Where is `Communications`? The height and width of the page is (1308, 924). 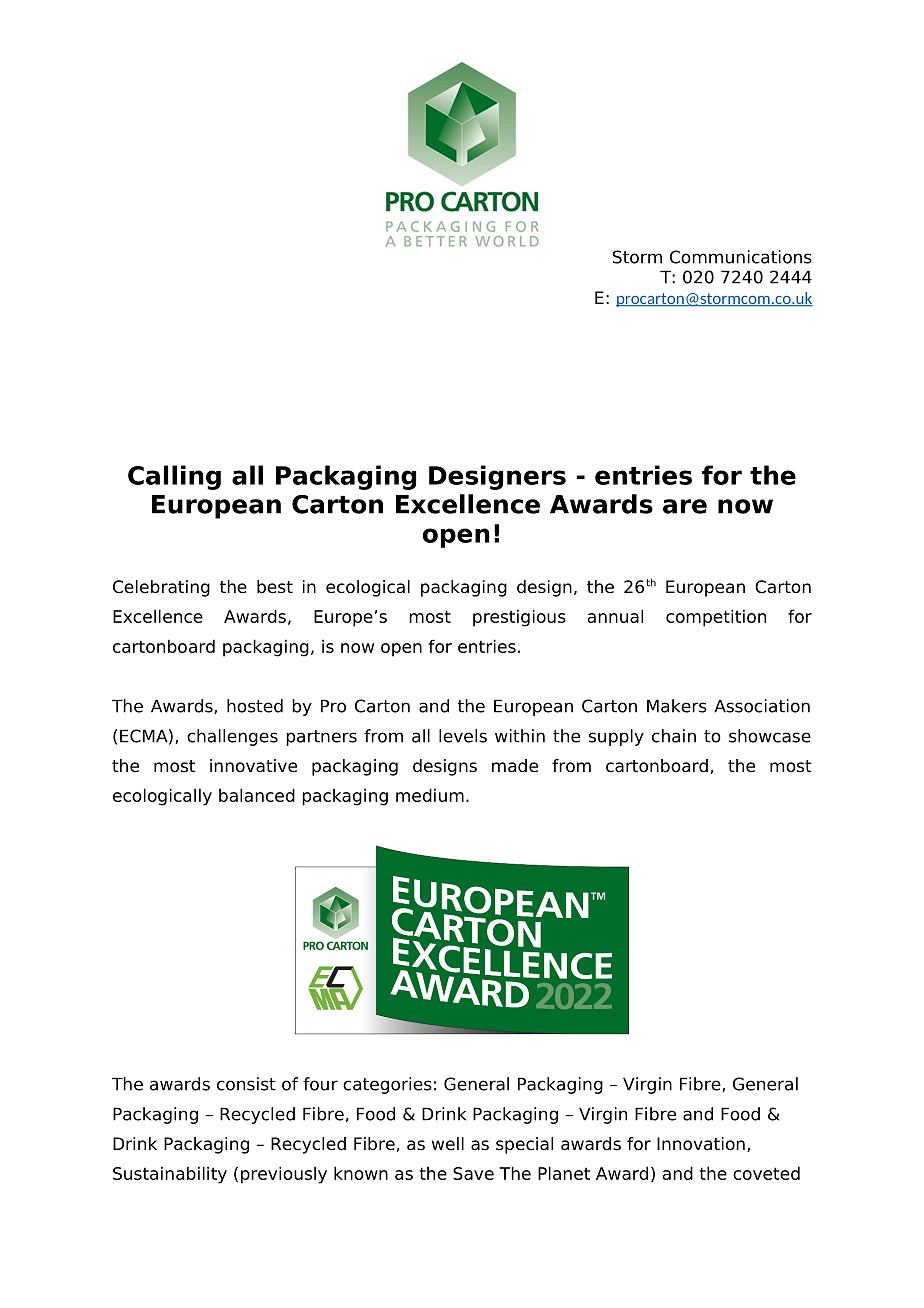 Communications is located at coordinates (741, 257).
